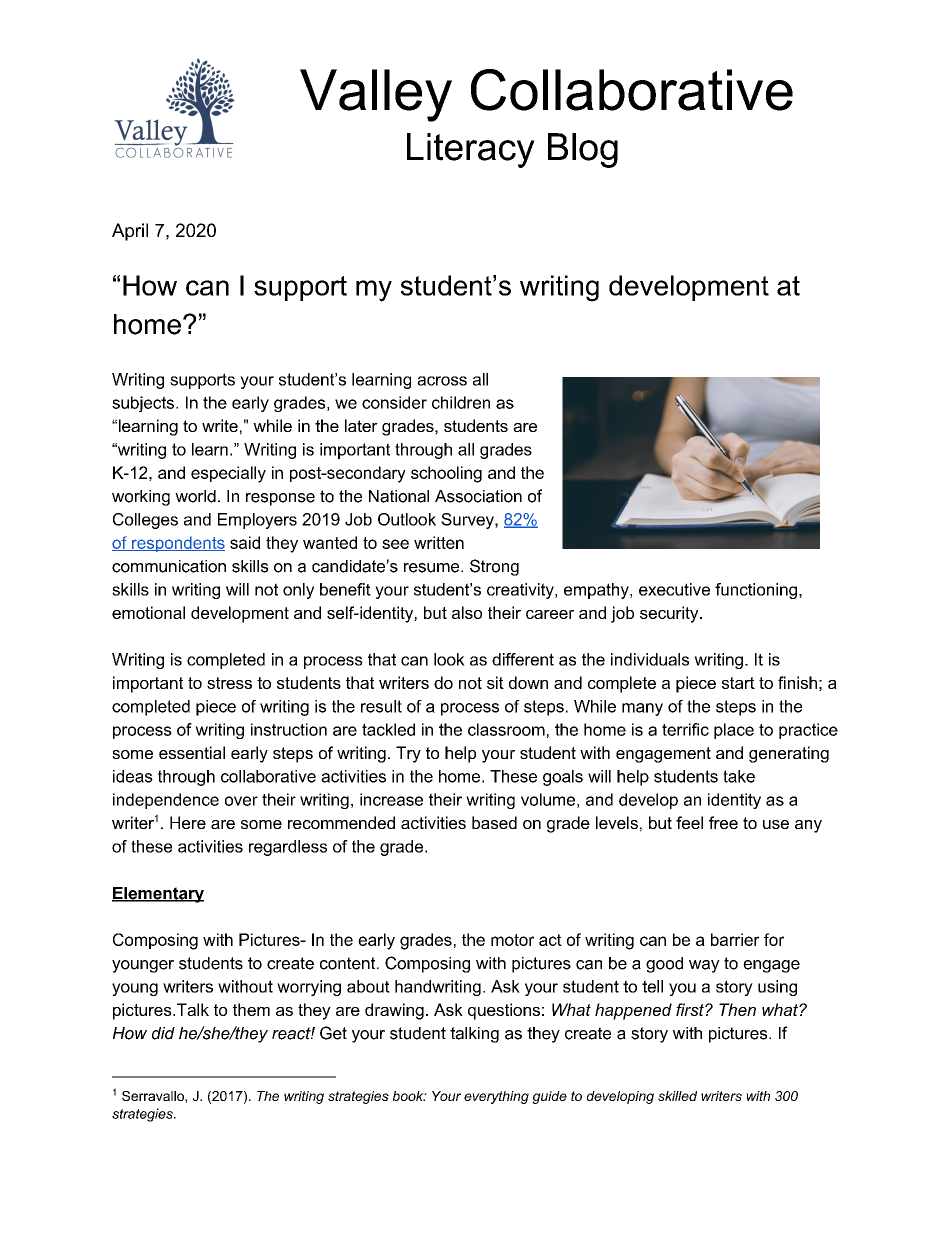 The image size is (952, 1233). What do you see at coordinates (757, 591) in the image?
I see `functioning` at bounding box center [757, 591].
